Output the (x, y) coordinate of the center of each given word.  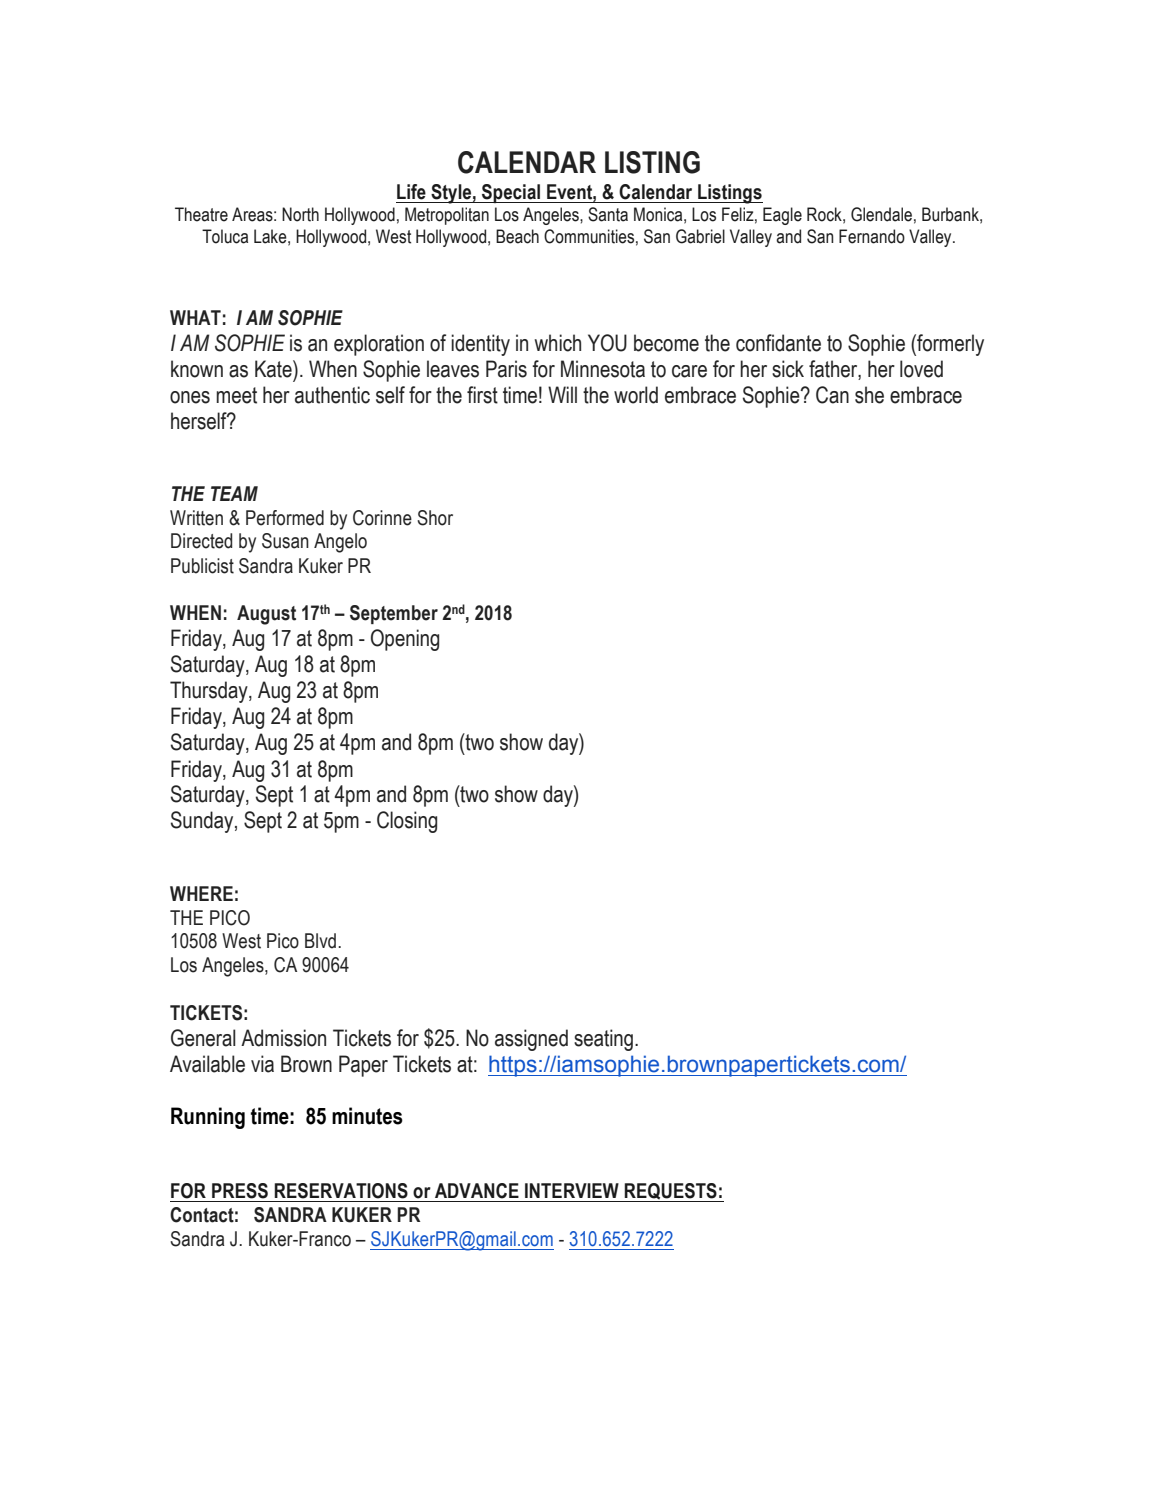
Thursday (210, 692)
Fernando (872, 236)
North (300, 214)
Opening (405, 640)
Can (832, 395)
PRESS (240, 1191)
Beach (517, 236)
